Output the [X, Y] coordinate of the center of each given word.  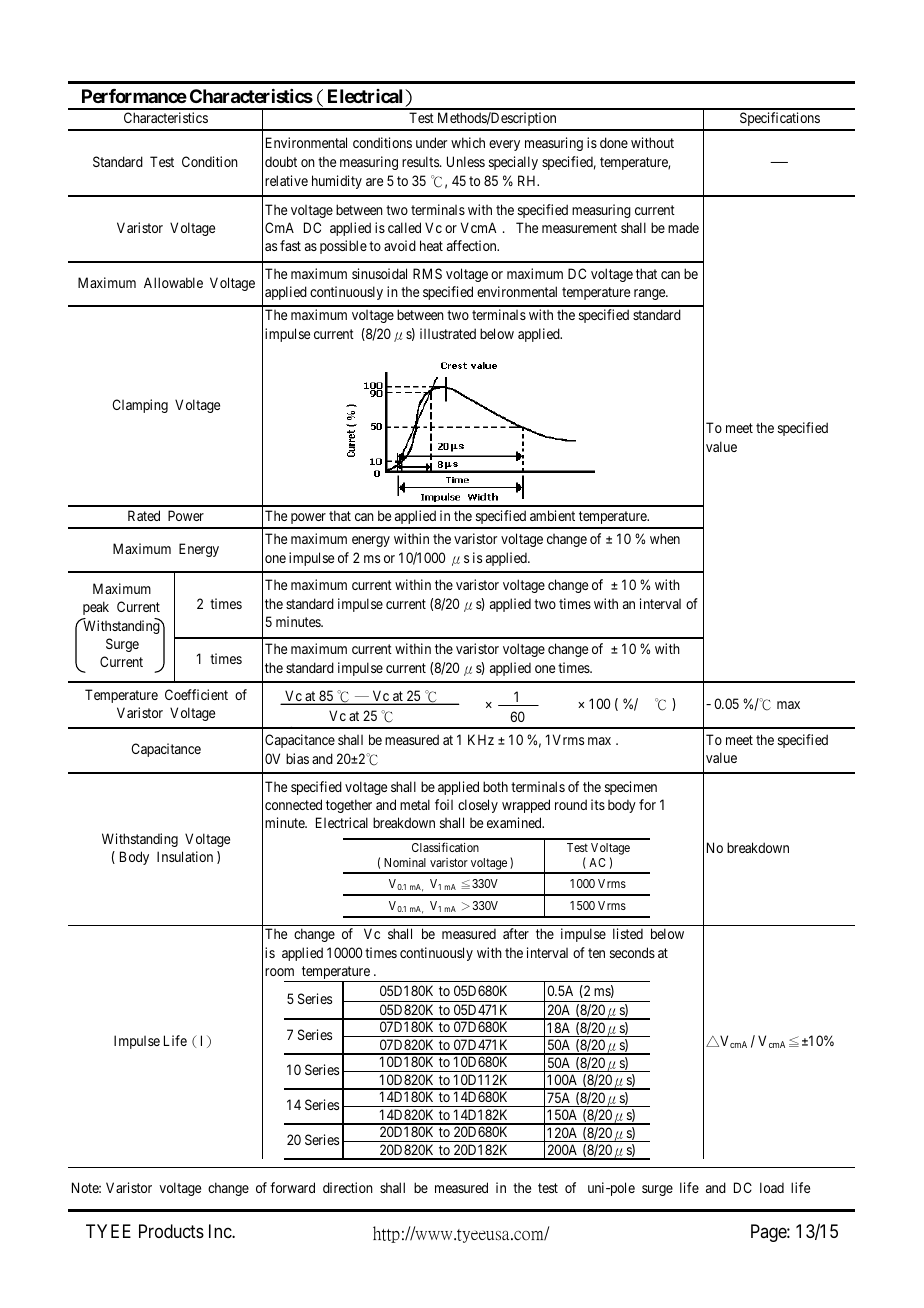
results [421, 161]
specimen [631, 788]
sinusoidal [379, 273]
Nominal [405, 862]
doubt [281, 161]
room [279, 972]
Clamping [140, 406]
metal [415, 804]
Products [171, 1231]
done [614, 142]
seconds [632, 952]
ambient [552, 515]
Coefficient [196, 694]
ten [596, 953]
